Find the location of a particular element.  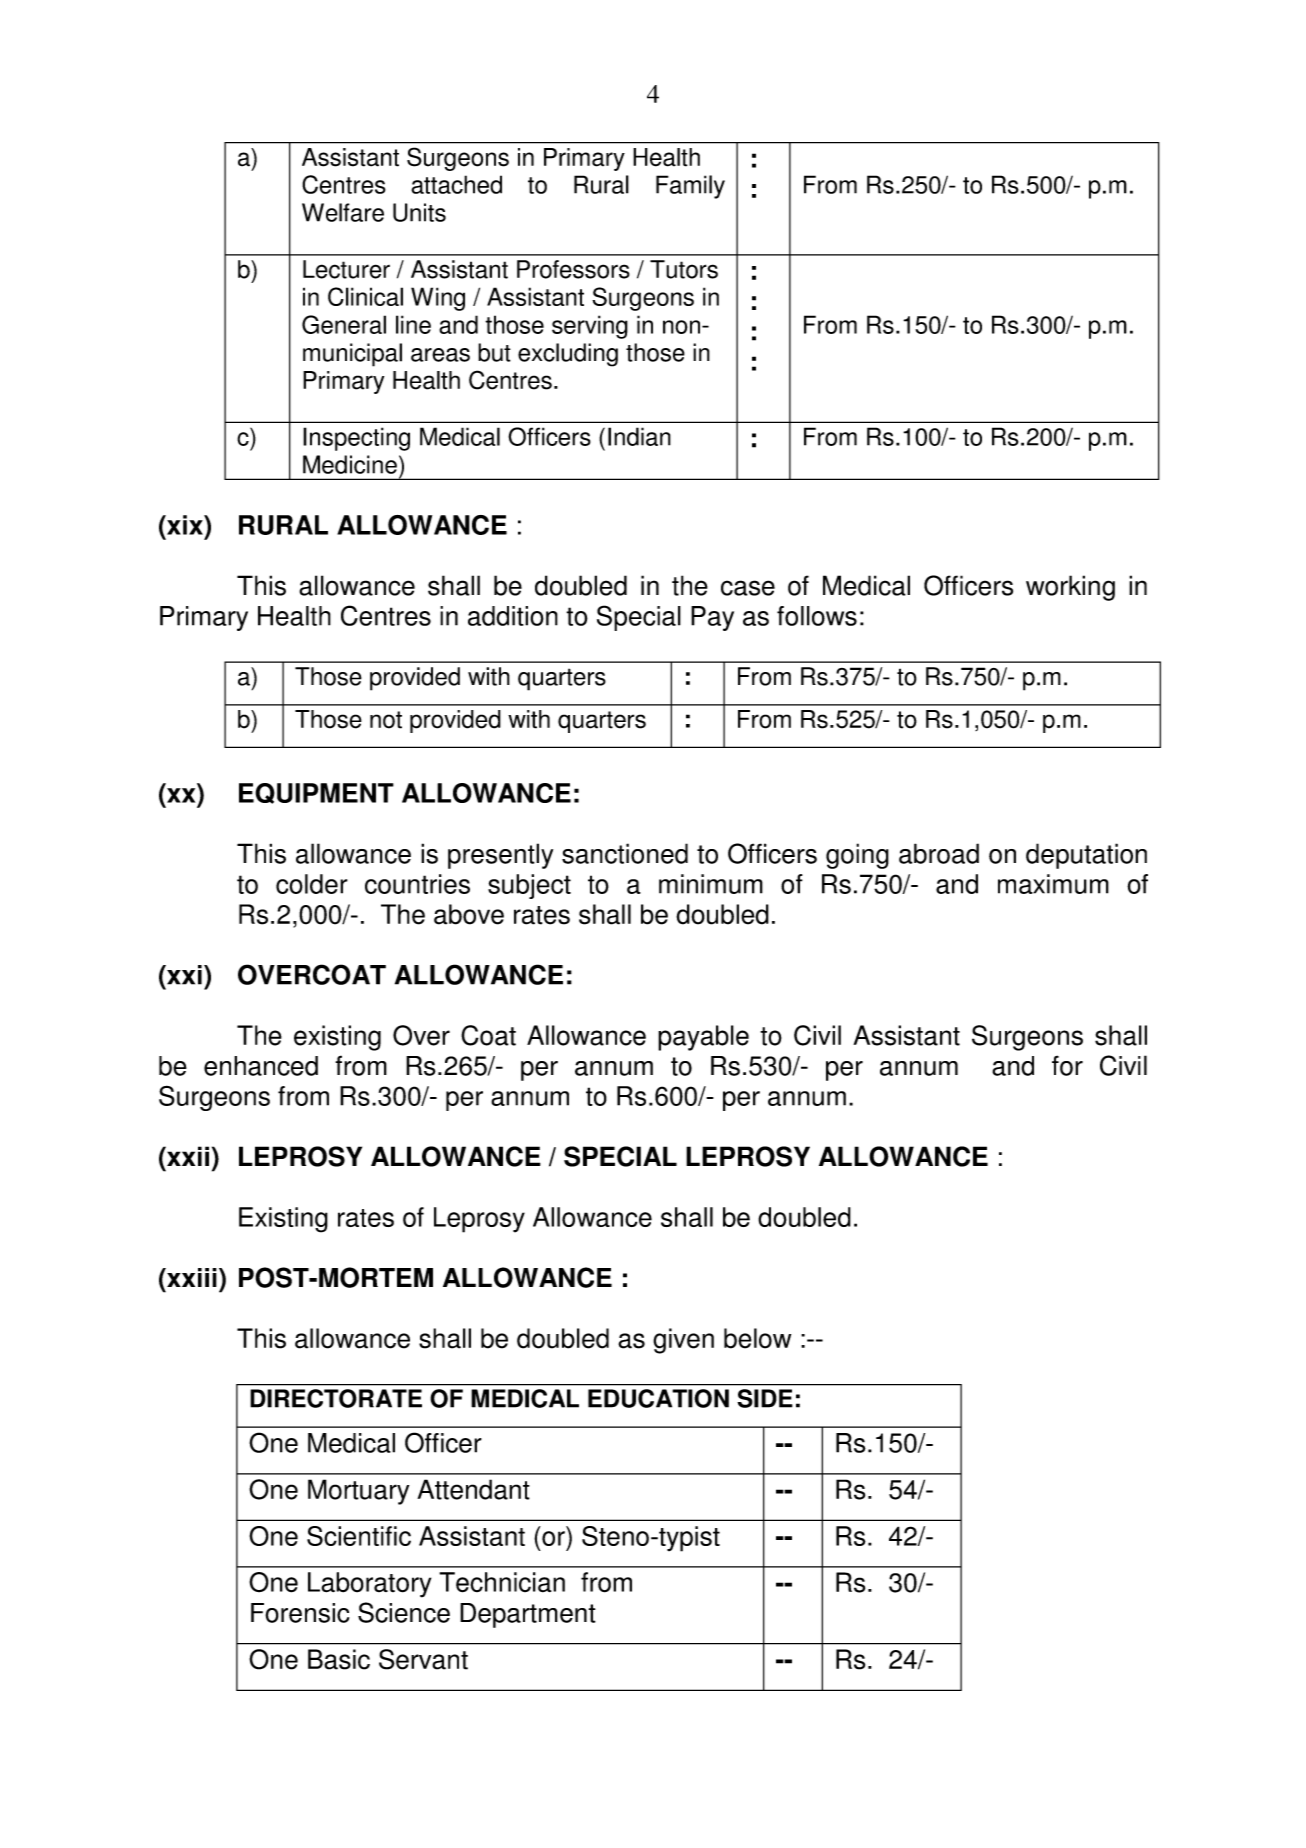

Department is located at coordinates (528, 1615).
